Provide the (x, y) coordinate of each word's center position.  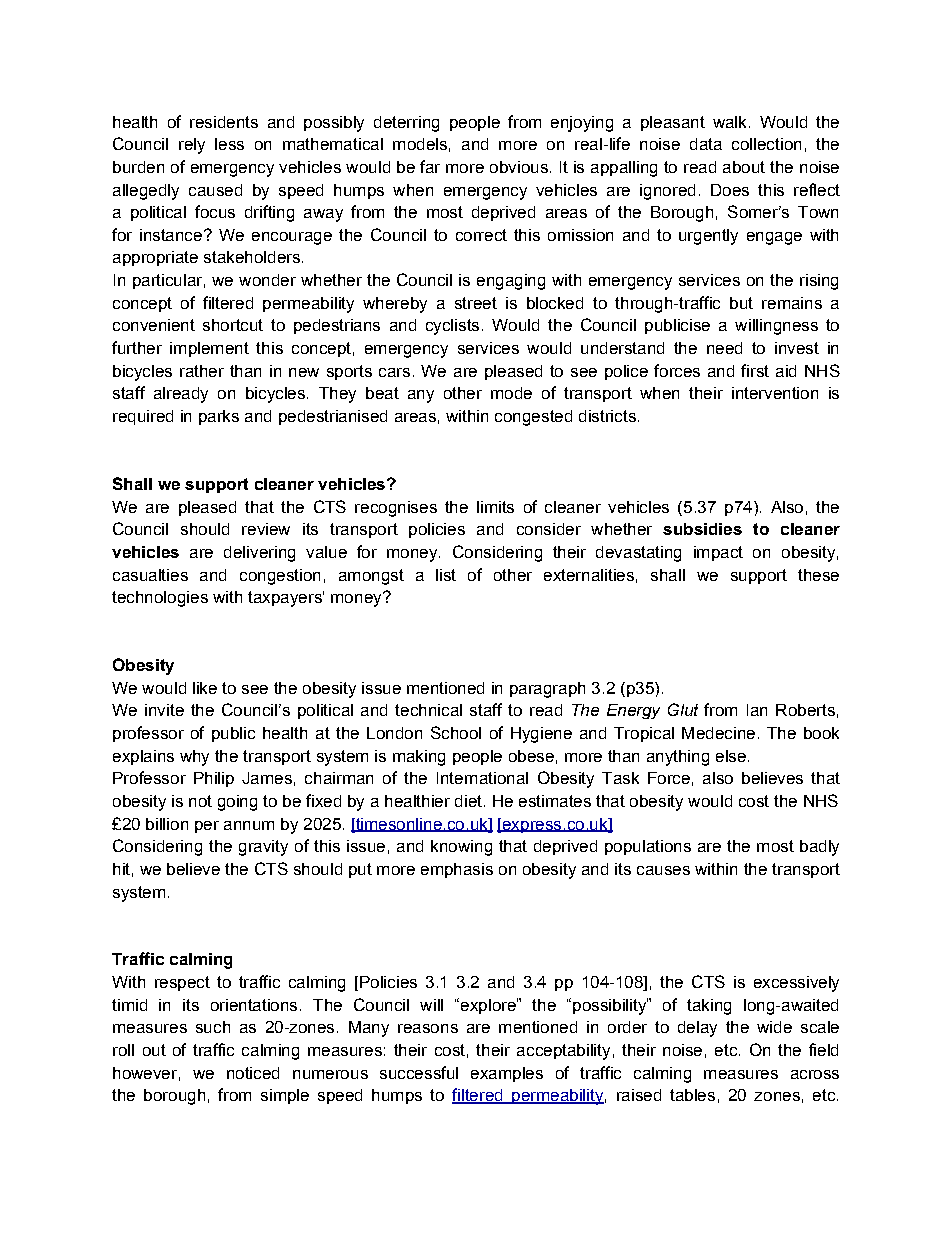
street (476, 303)
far (430, 166)
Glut (683, 709)
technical (428, 710)
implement (209, 349)
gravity (263, 848)
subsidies (702, 529)
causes (663, 870)
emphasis (457, 870)
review (266, 529)
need (724, 348)
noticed (253, 1073)
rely (192, 146)
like (205, 688)
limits (495, 507)
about (744, 167)
